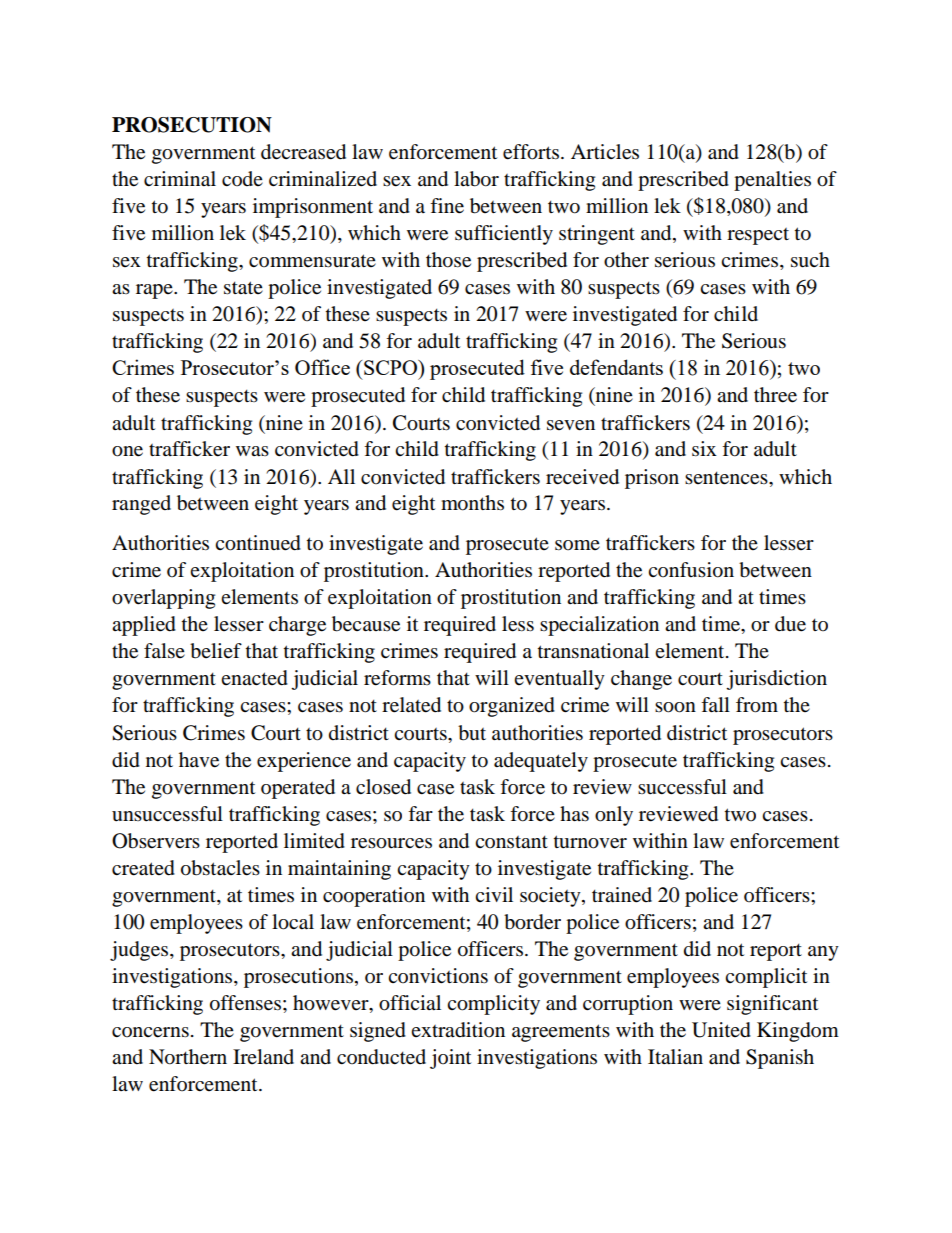 The height and width of the screenshot is (1233, 952). What do you see at coordinates (476, 179) in the screenshot?
I see `labor` at bounding box center [476, 179].
